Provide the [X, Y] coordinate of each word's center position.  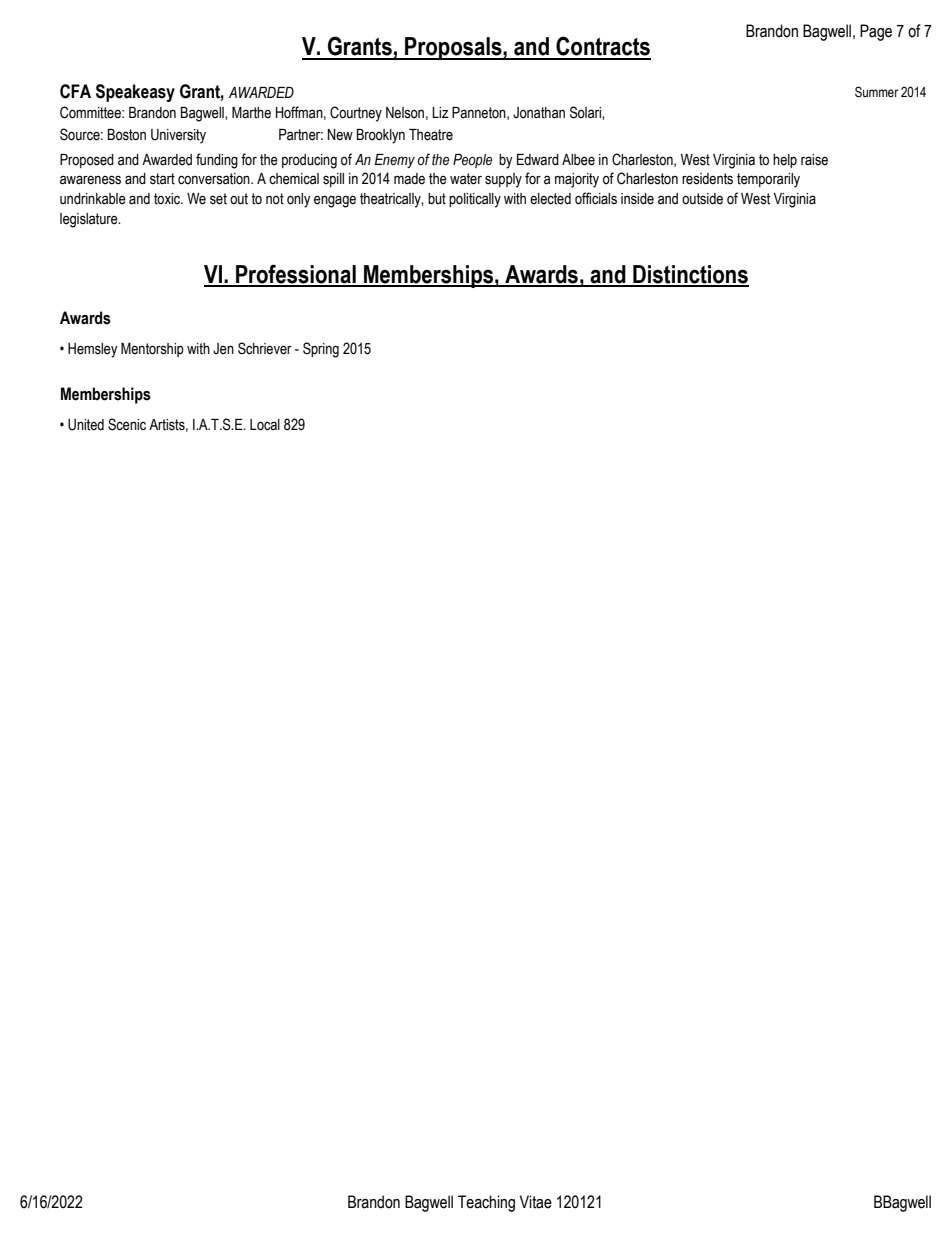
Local [265, 425]
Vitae [536, 1202]
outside [702, 199]
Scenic [127, 424]
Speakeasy [135, 93]
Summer [877, 92]
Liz [440, 112]
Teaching [486, 1203]
